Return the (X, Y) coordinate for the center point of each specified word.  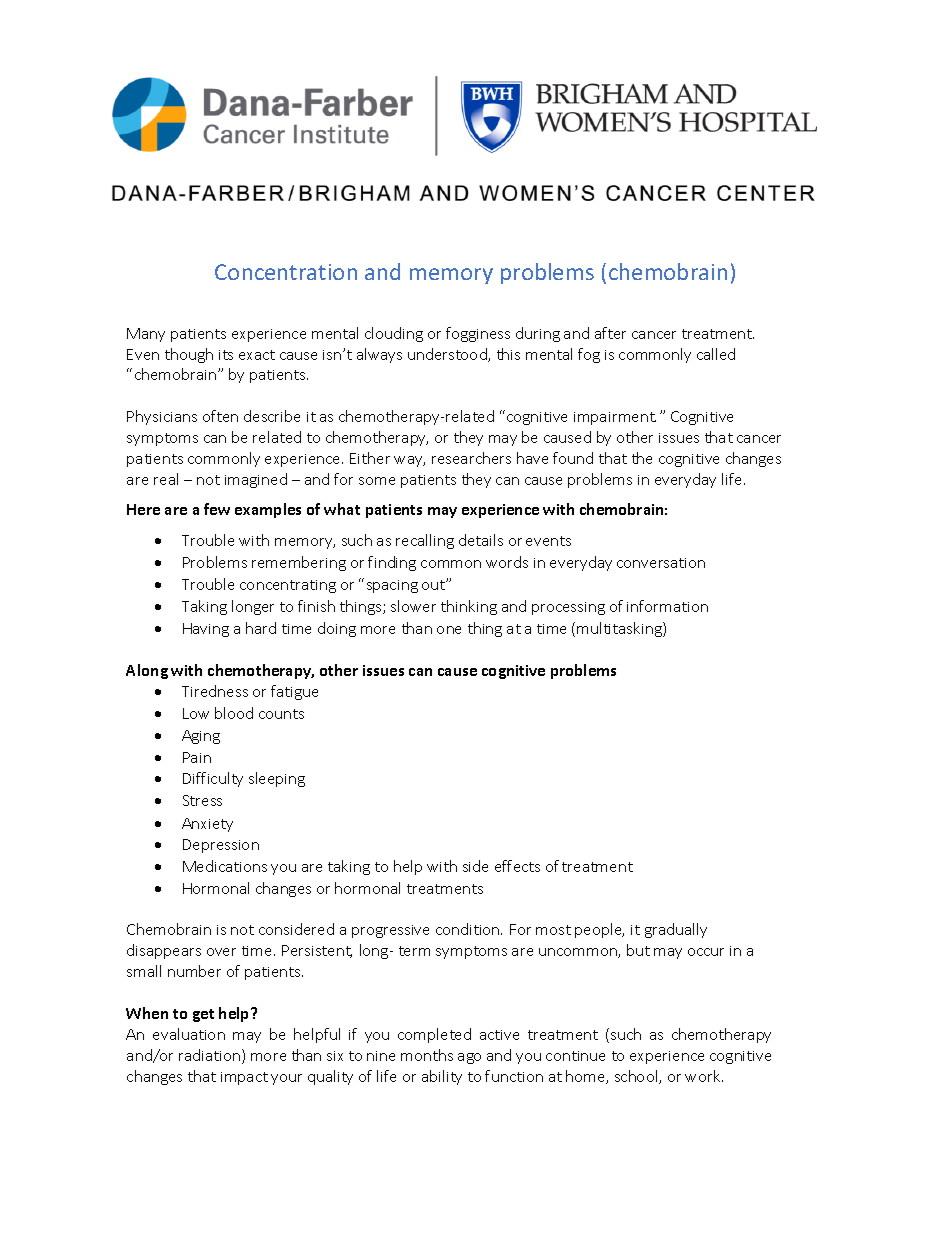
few (217, 509)
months (427, 1055)
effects (517, 866)
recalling (425, 541)
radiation (211, 1056)
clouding (394, 334)
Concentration (286, 272)
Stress (202, 800)
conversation (661, 563)
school (637, 1077)
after (610, 333)
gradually (676, 930)
